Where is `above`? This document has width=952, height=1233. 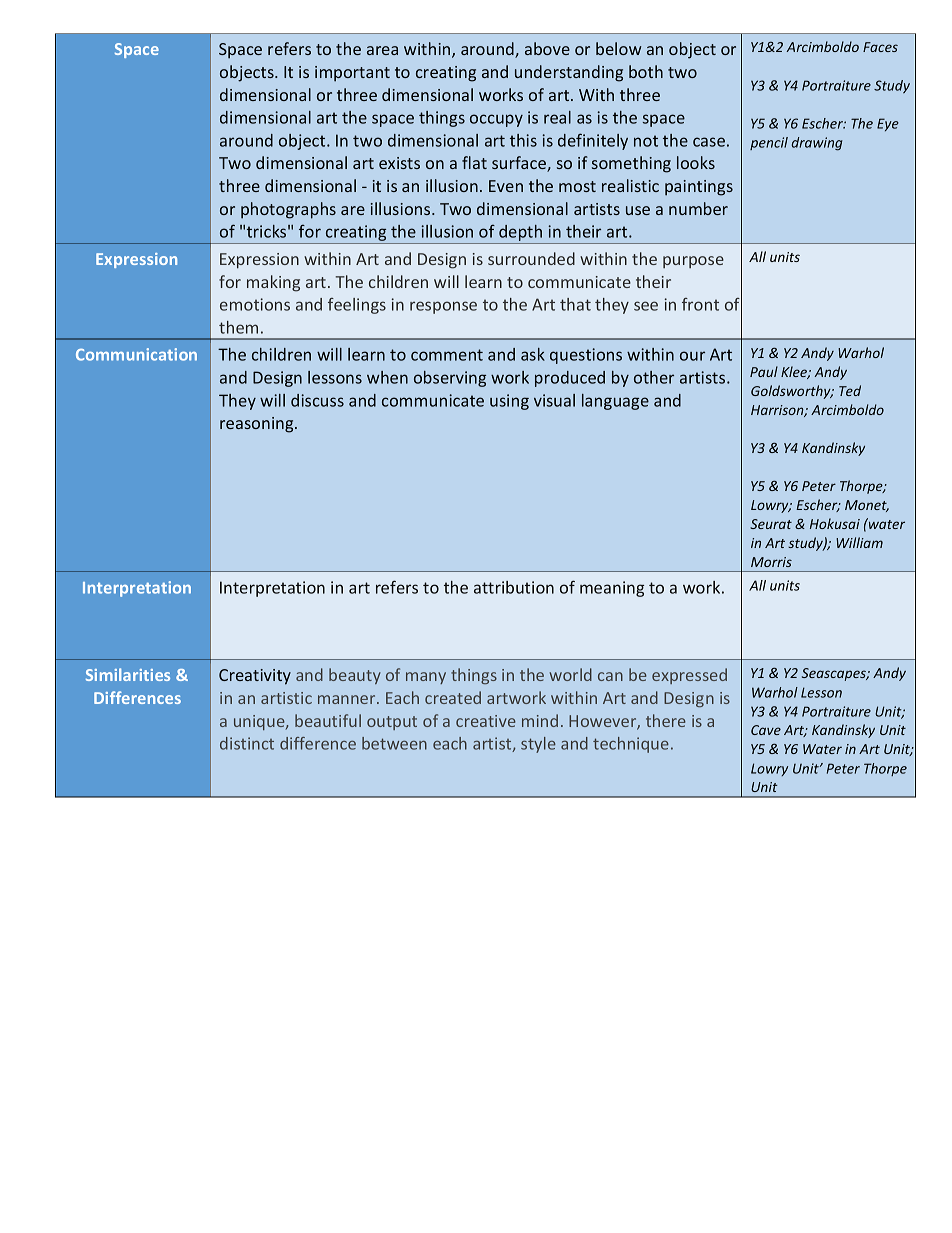 above is located at coordinates (547, 48).
